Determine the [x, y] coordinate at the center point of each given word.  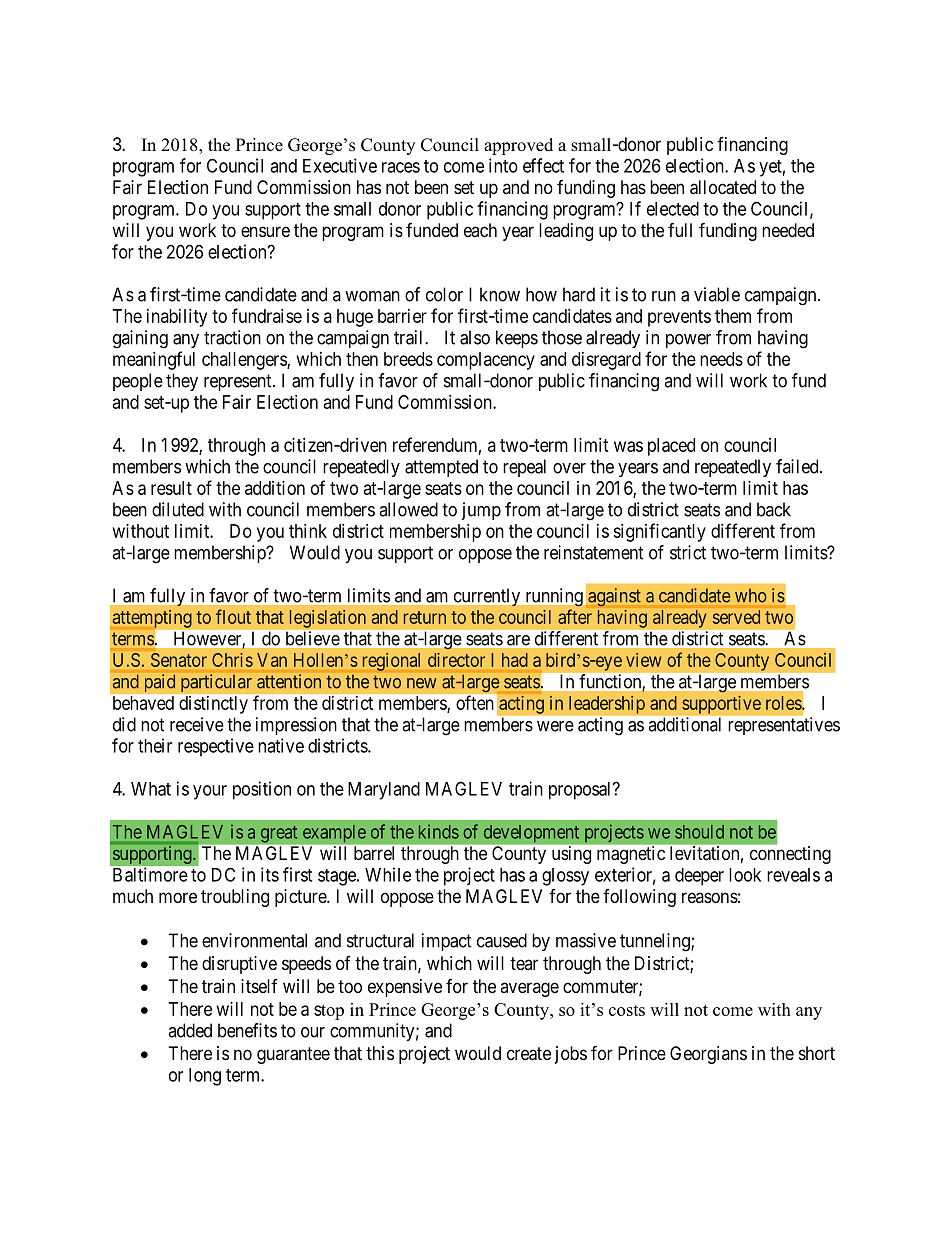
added [190, 1030]
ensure [265, 231]
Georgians [708, 1055]
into [503, 165]
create [529, 1054]
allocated [723, 187]
